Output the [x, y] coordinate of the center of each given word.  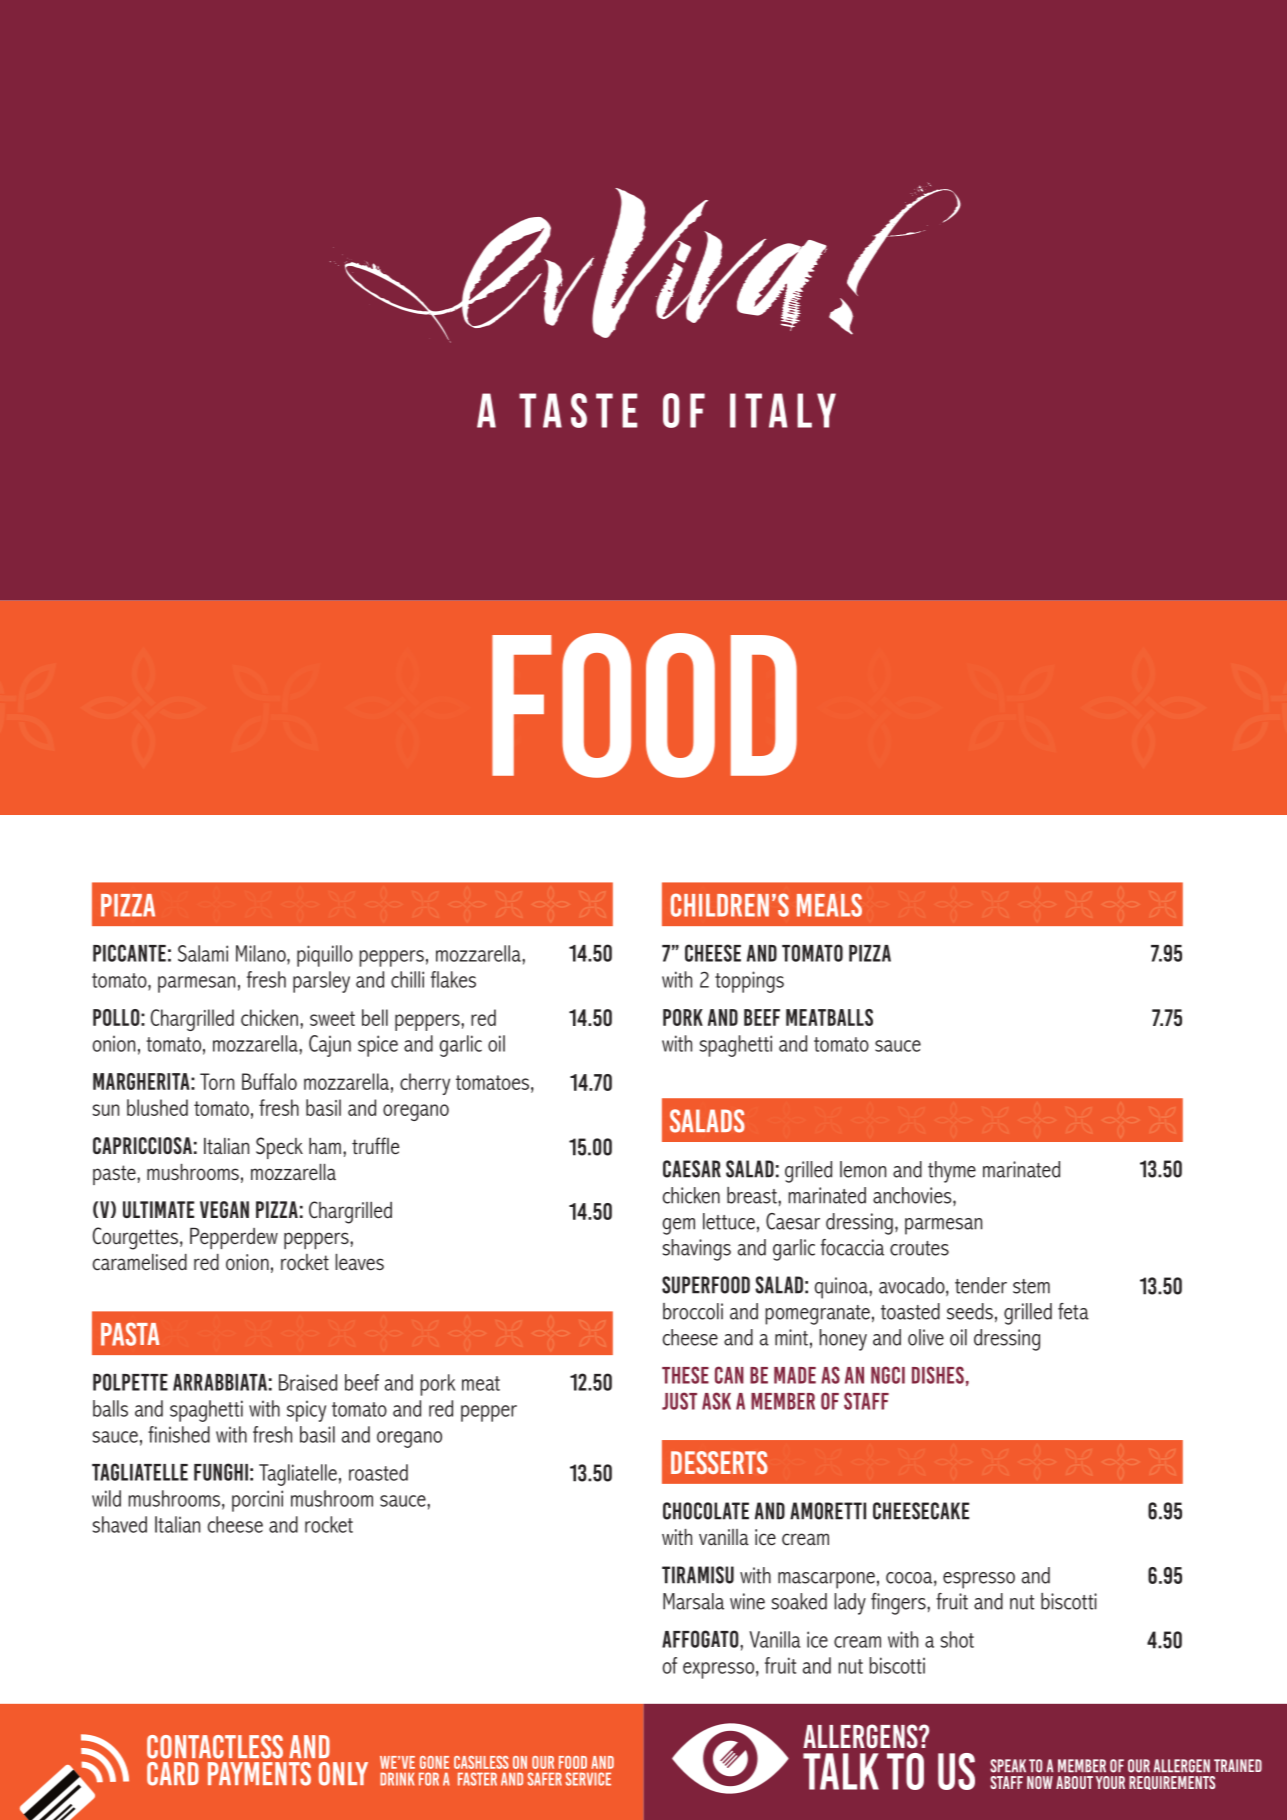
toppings [749, 982]
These [685, 1375]
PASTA [130, 1334]
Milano [262, 953]
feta [1073, 1311]
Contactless [215, 1747]
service [588, 1779]
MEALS [829, 905]
